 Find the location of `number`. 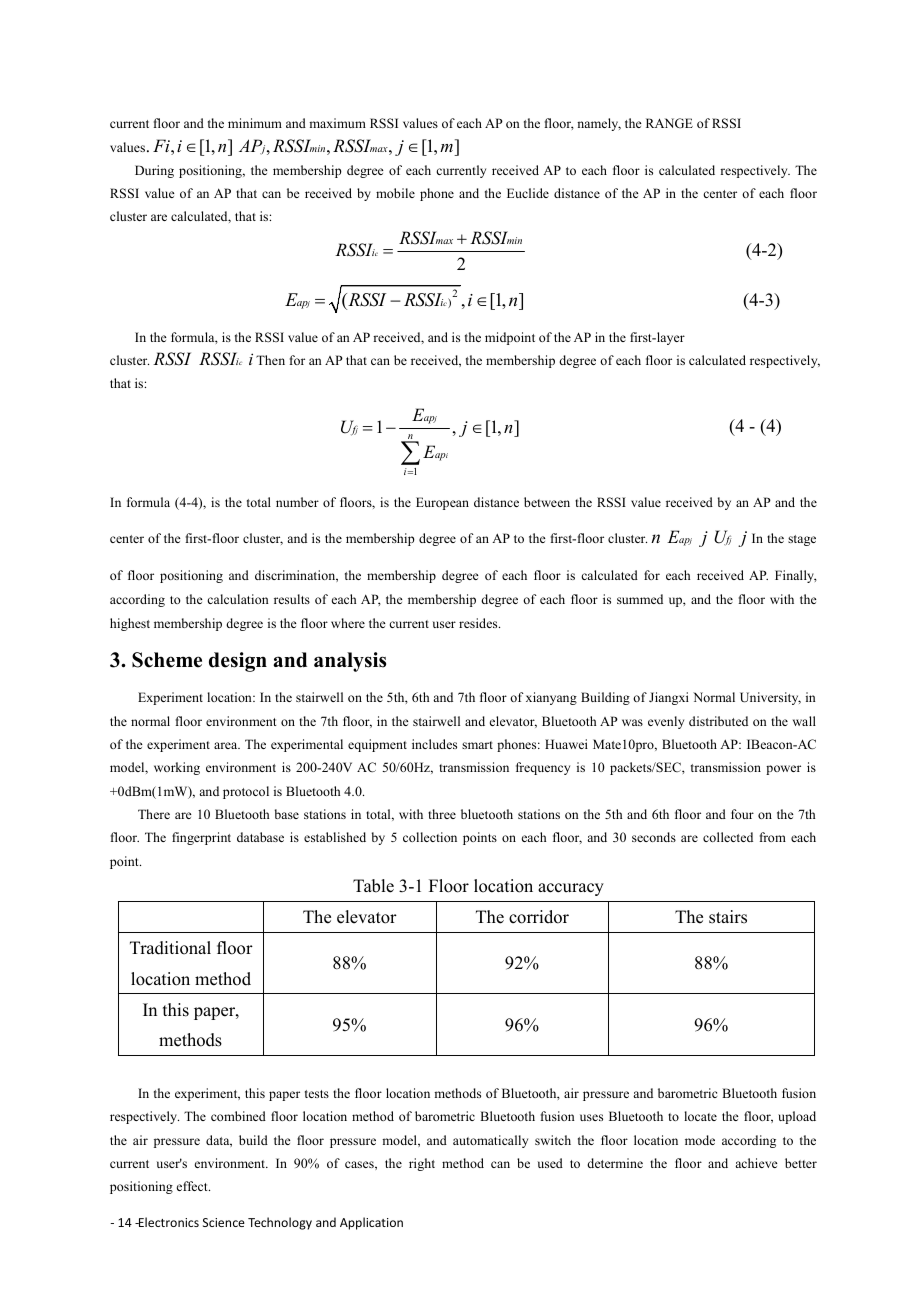

number is located at coordinates (297, 502).
